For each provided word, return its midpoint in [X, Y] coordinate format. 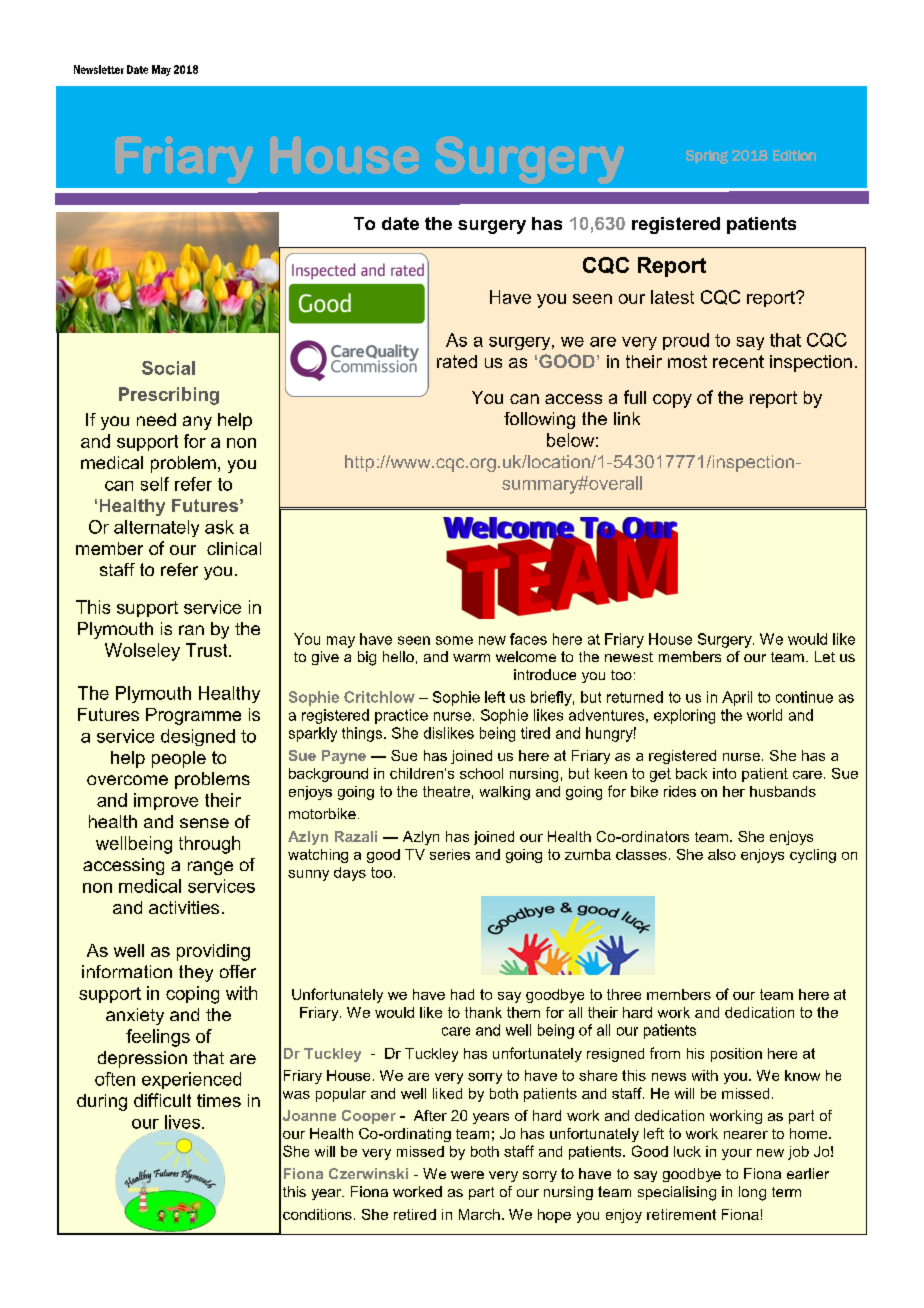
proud [686, 341]
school [481, 773]
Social [168, 368]
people [179, 759]
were [467, 1175]
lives [184, 1123]
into [724, 773]
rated [457, 361]
